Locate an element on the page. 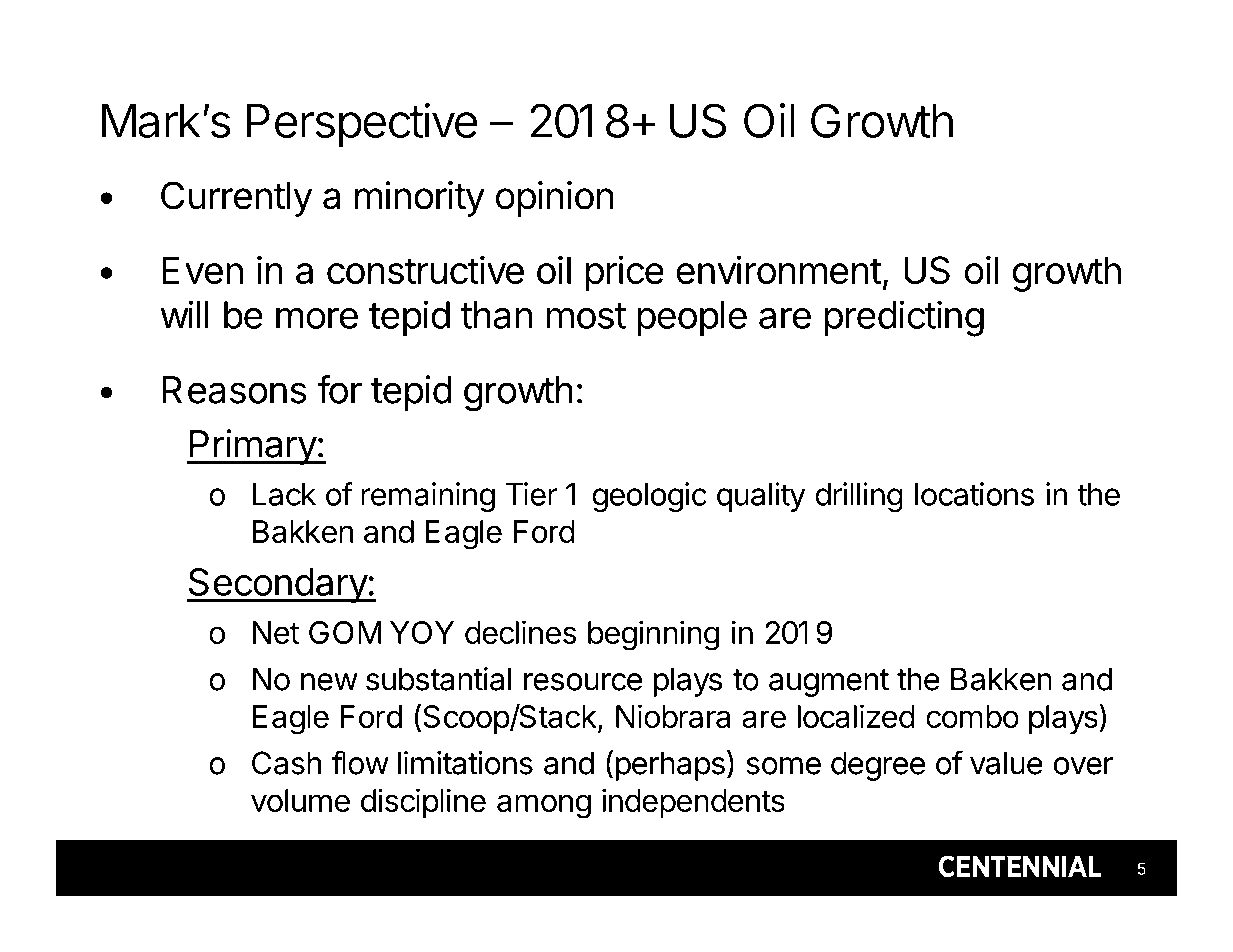 This page has width=1233, height=952. predicting is located at coordinates (904, 318).
